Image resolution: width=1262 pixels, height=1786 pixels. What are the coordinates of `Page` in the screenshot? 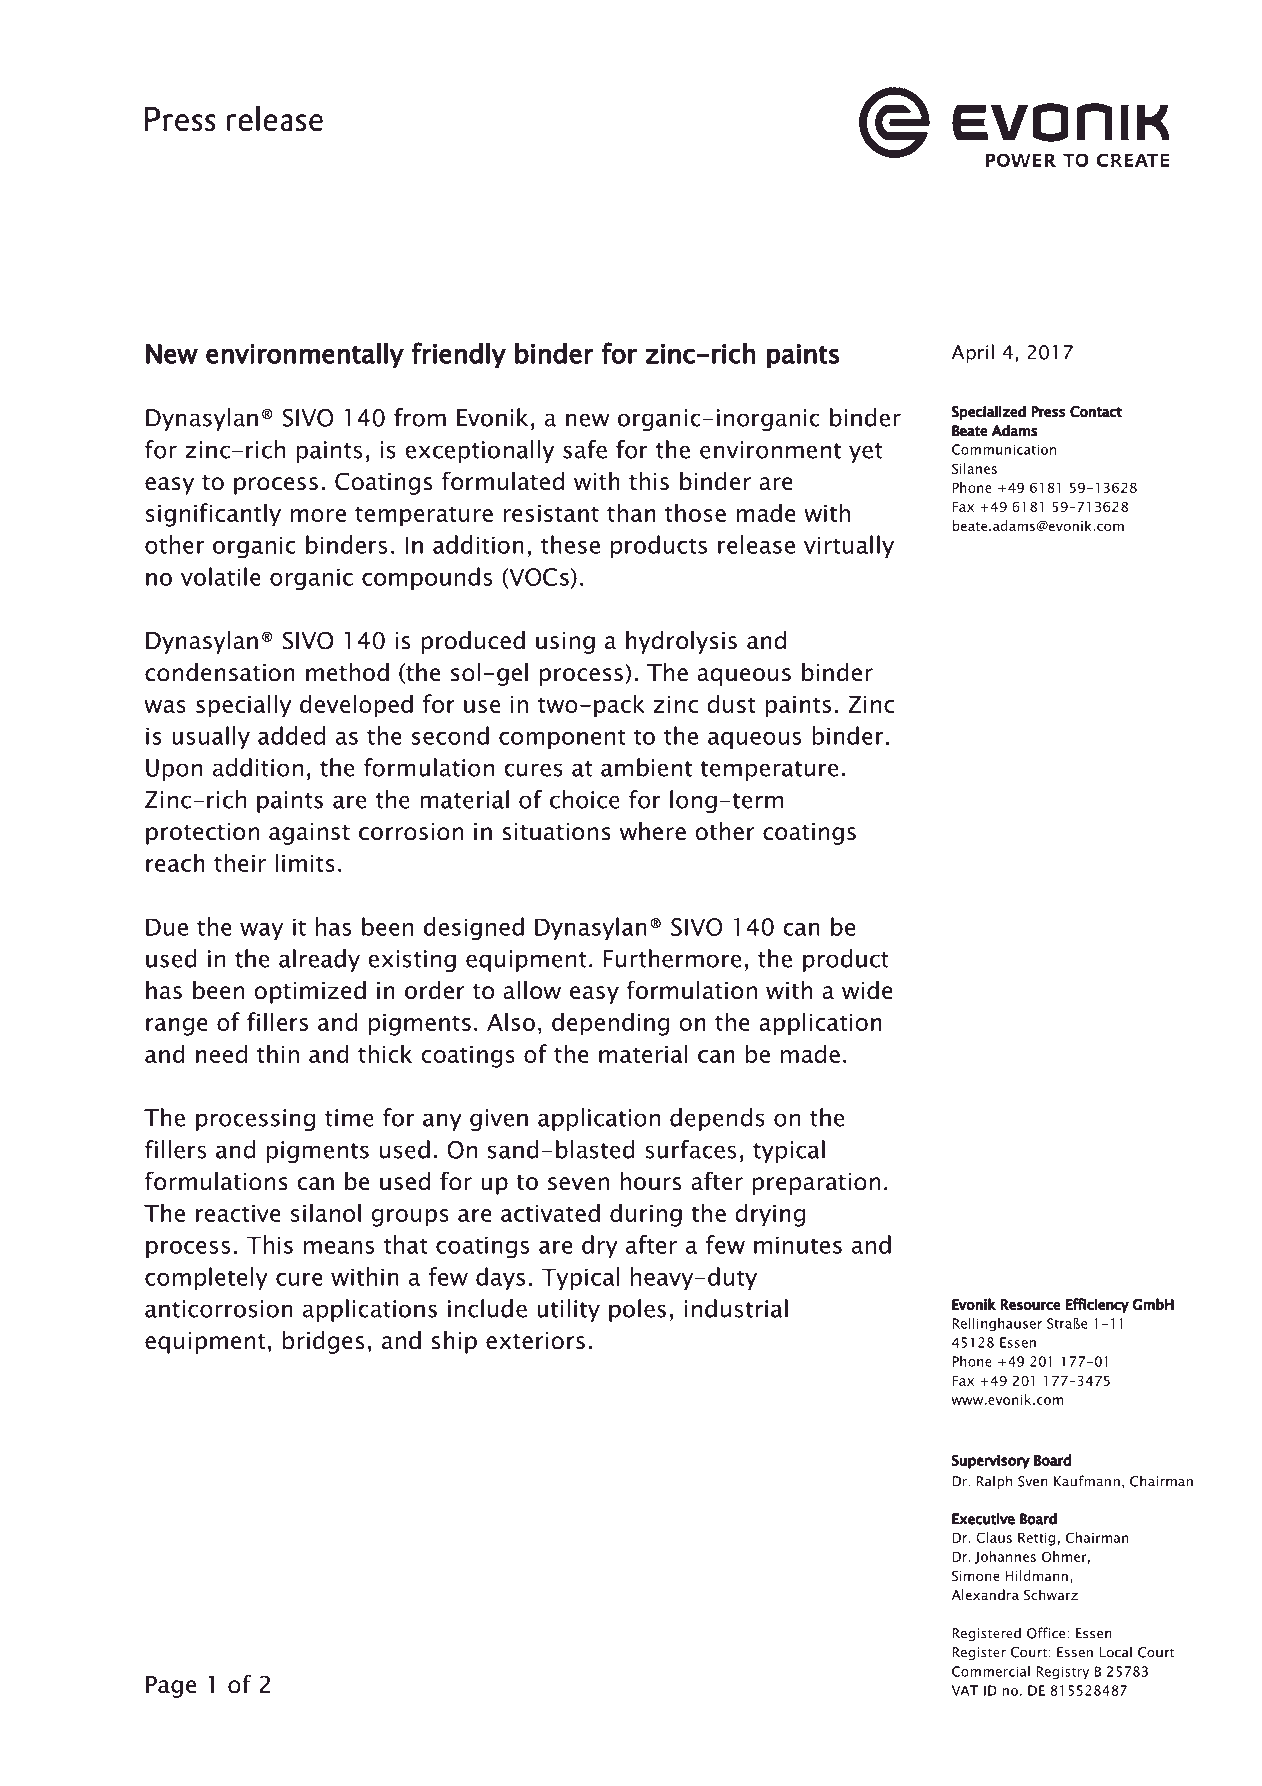 It's located at (171, 1687).
